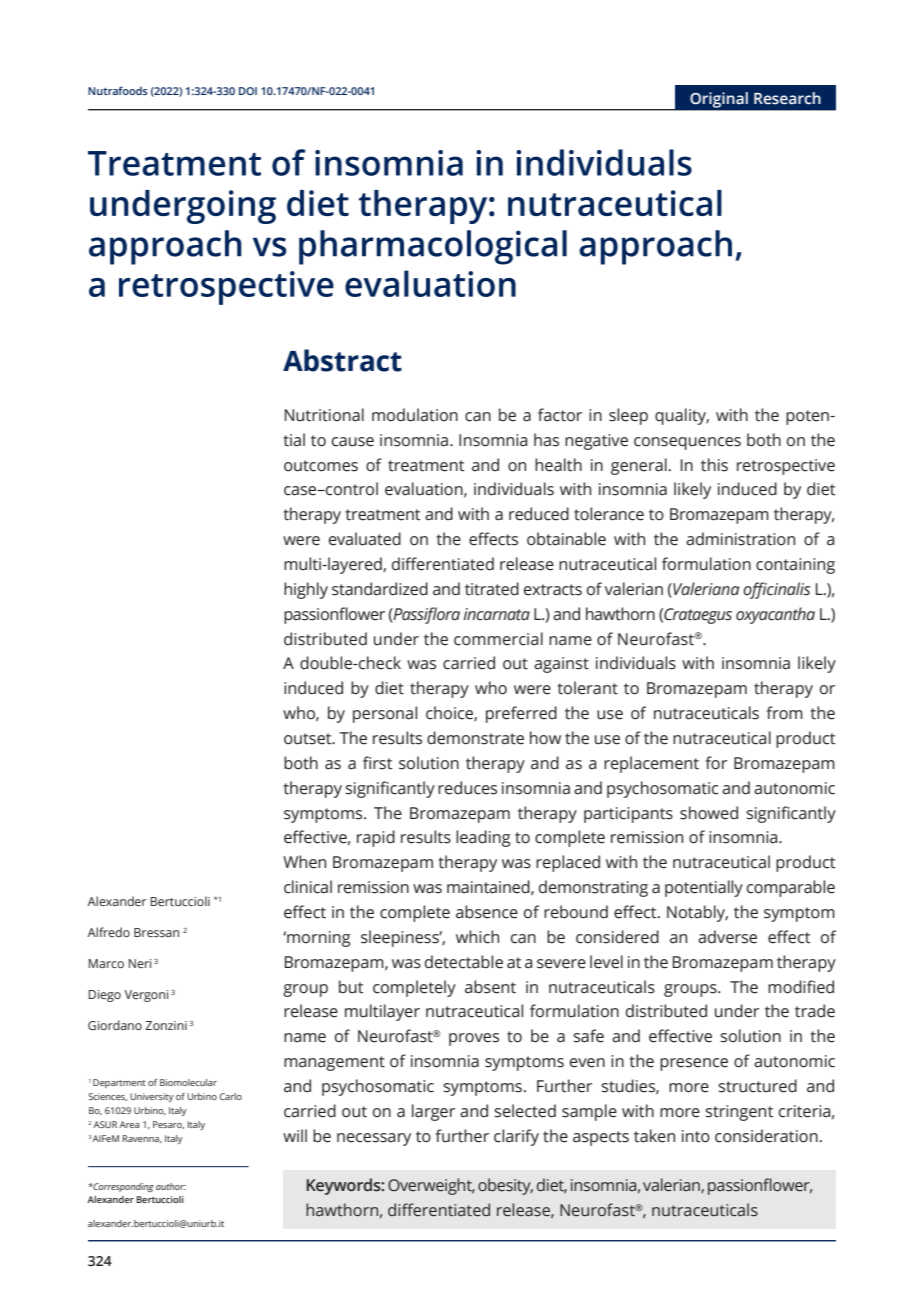 The image size is (924, 1308). I want to click on absence, so click(487, 912).
